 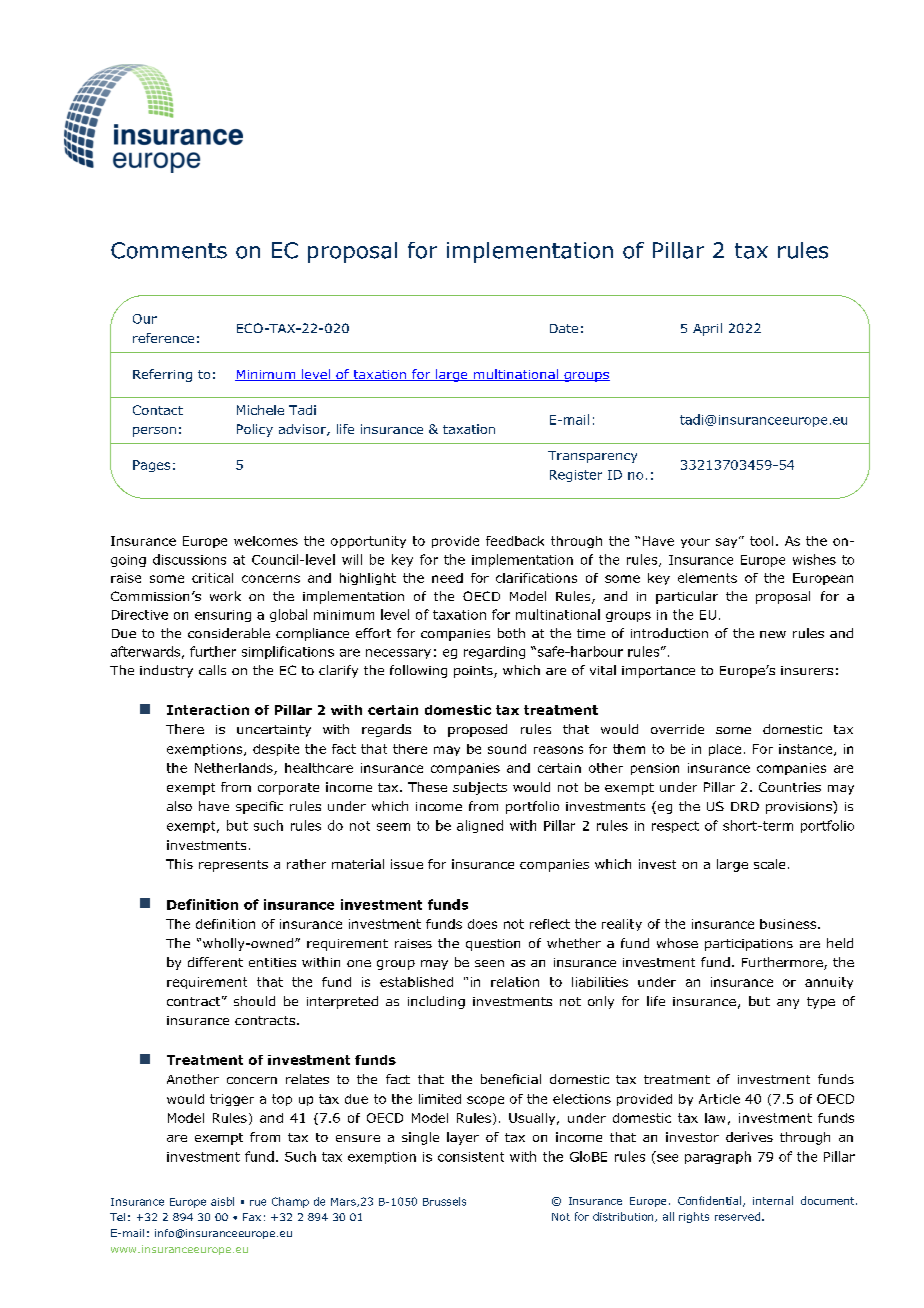 I want to click on regarding, so click(x=494, y=652).
